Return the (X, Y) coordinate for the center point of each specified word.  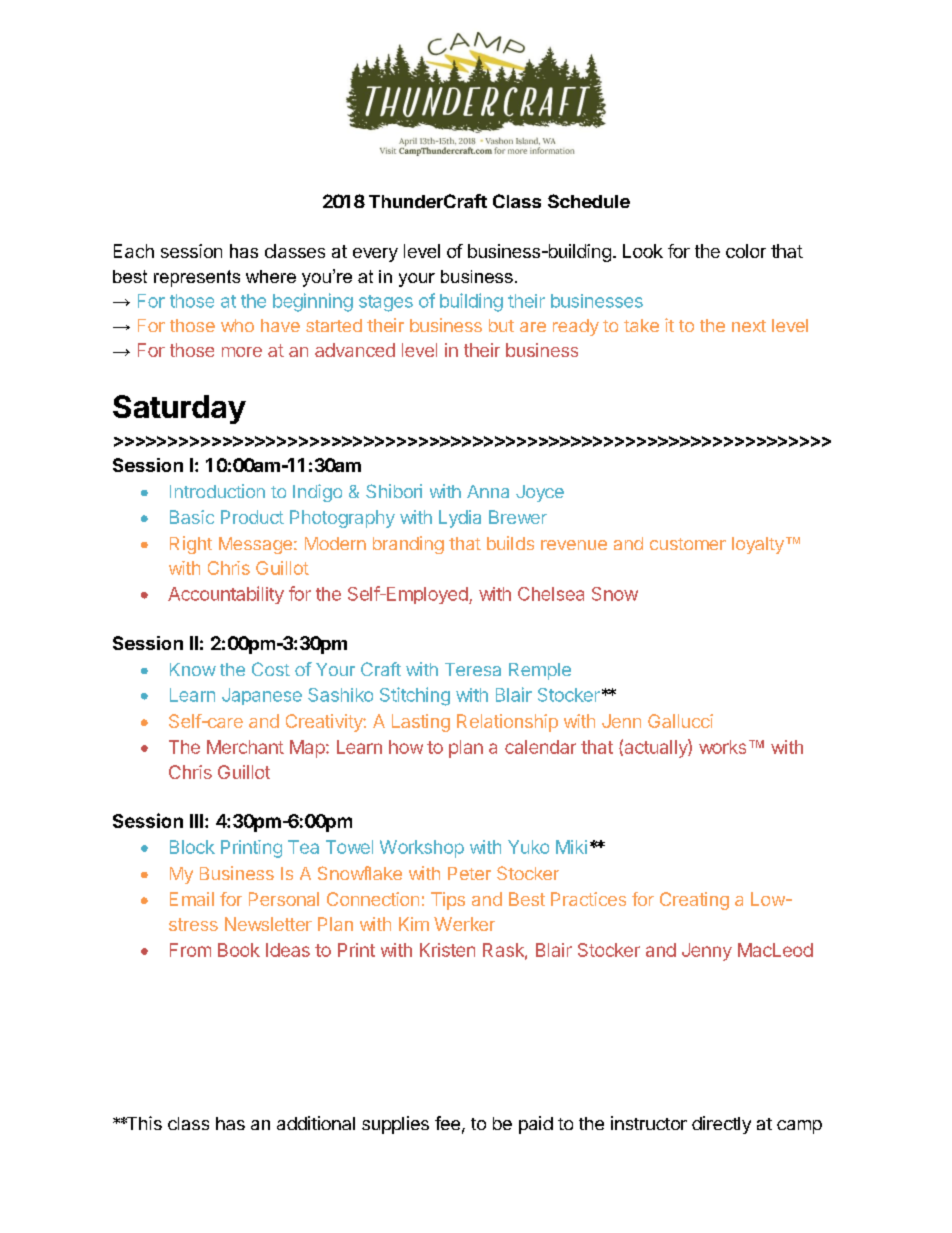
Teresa (473, 669)
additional (316, 1123)
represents (197, 278)
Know (193, 669)
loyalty (758, 545)
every (375, 255)
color (746, 251)
